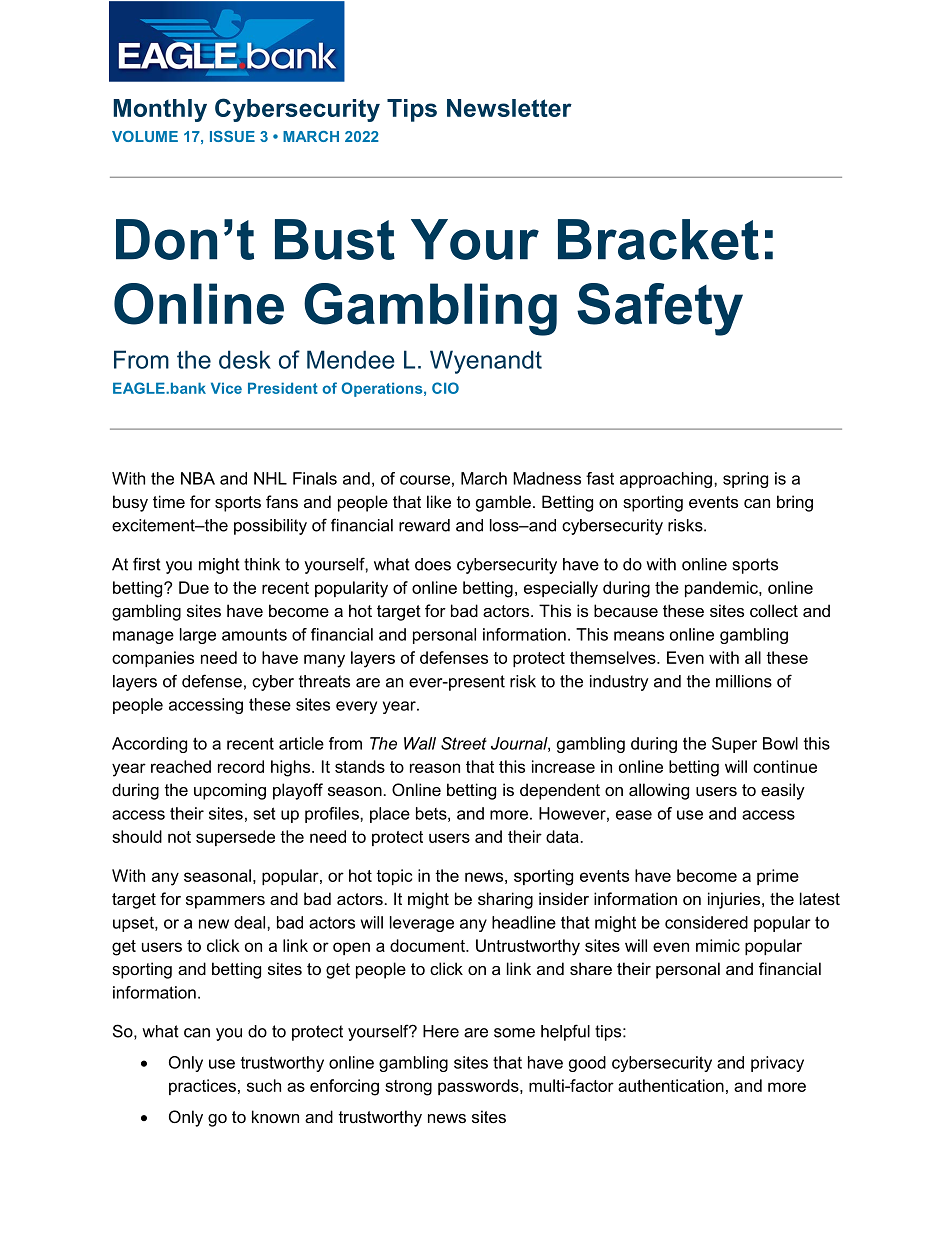 This document has height=1233, width=952. What do you see at coordinates (202, 1087) in the document?
I see `practices` at bounding box center [202, 1087].
